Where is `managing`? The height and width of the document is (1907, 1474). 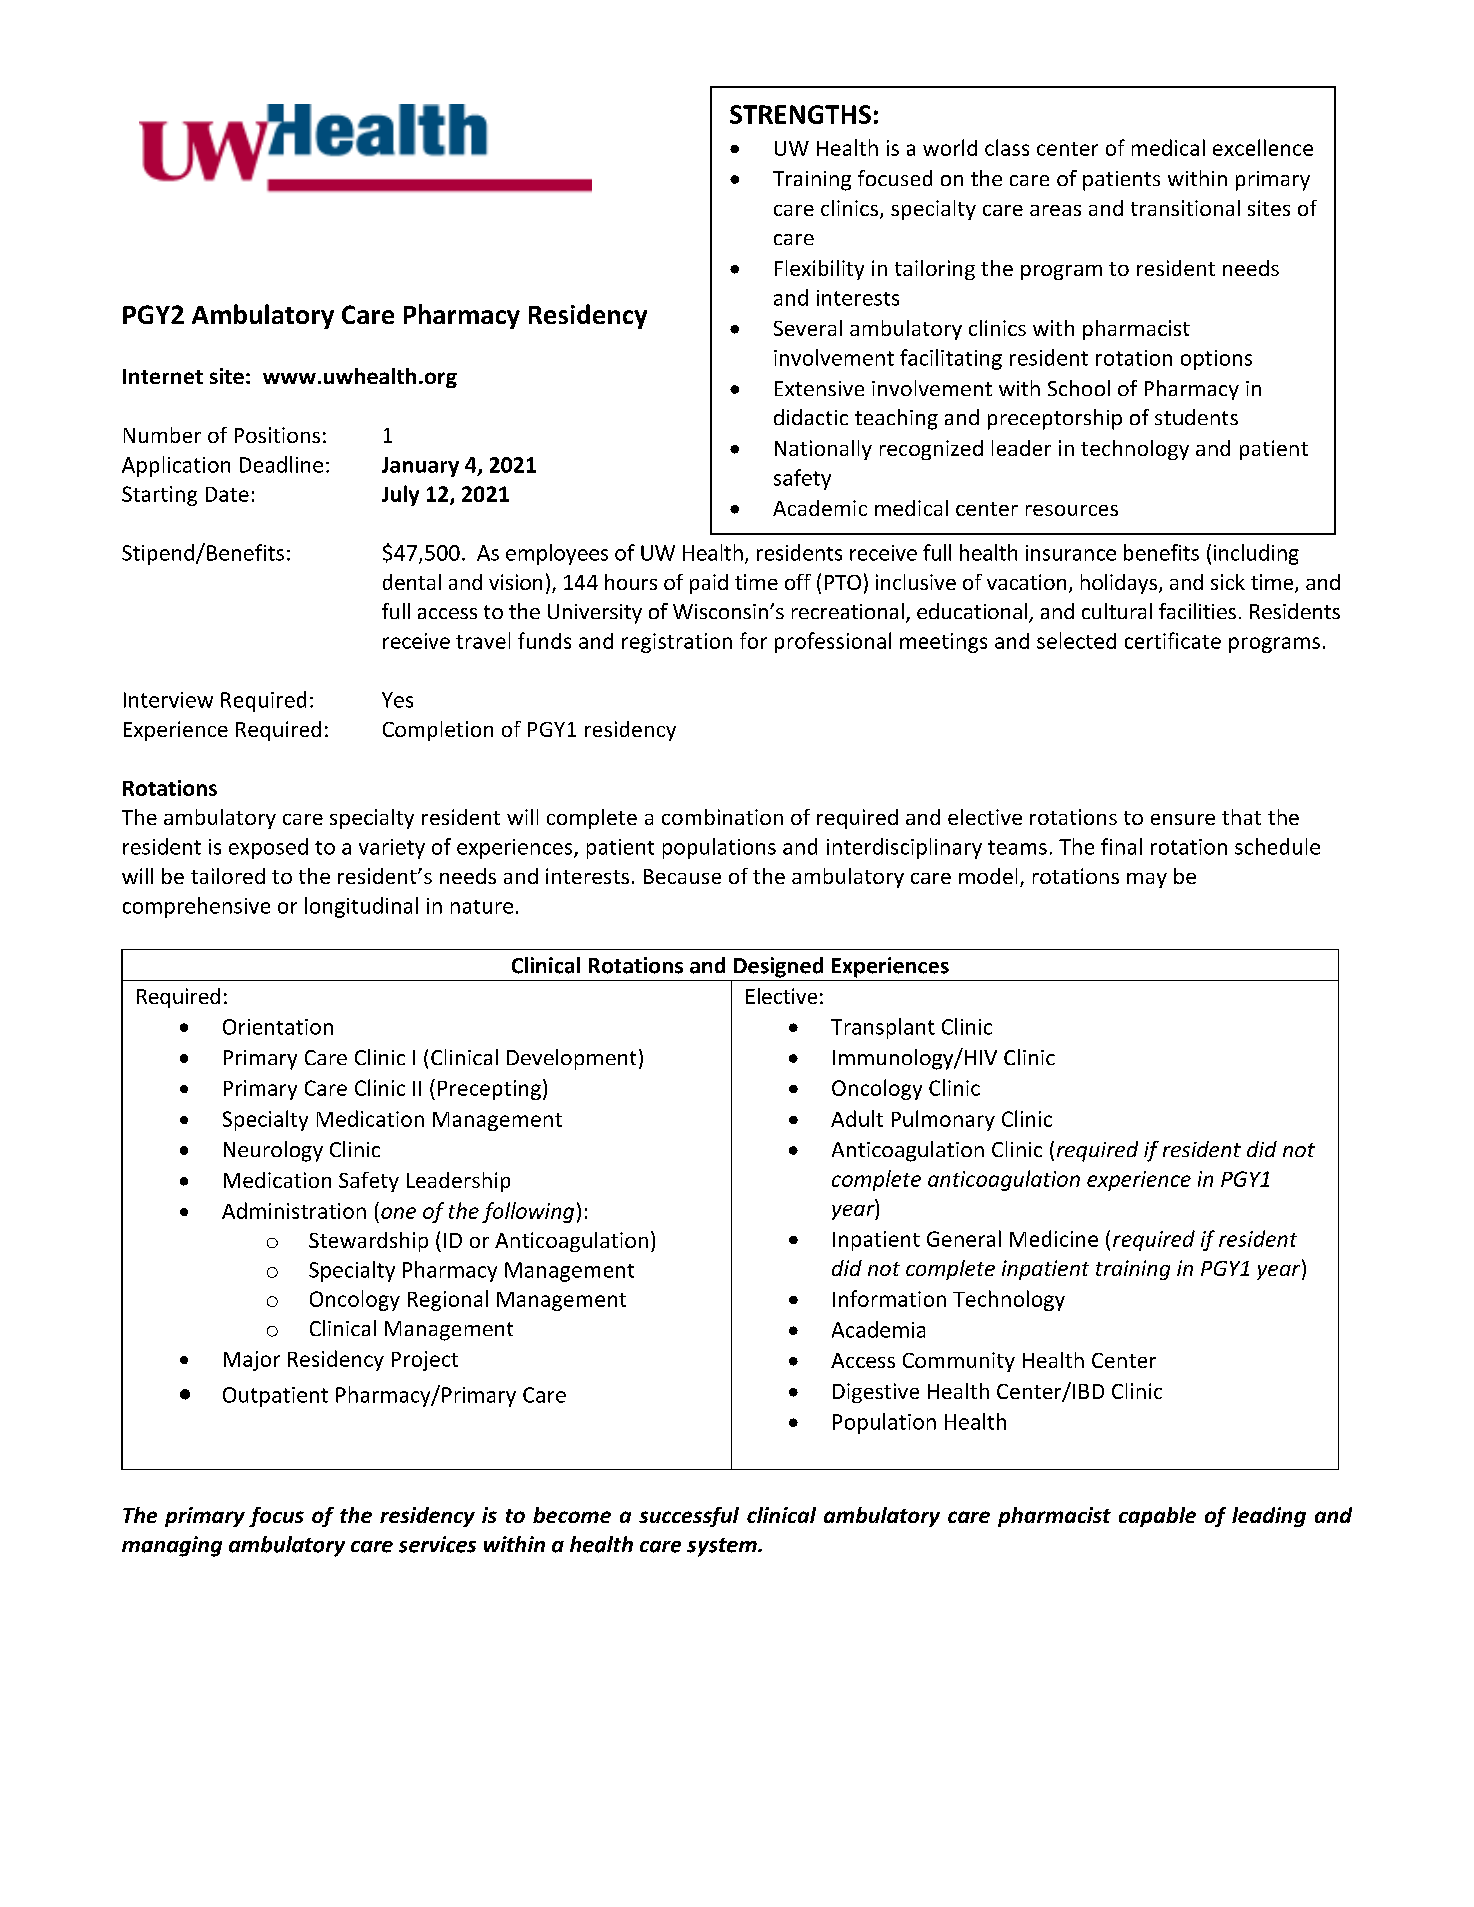
managing is located at coordinates (172, 1546).
